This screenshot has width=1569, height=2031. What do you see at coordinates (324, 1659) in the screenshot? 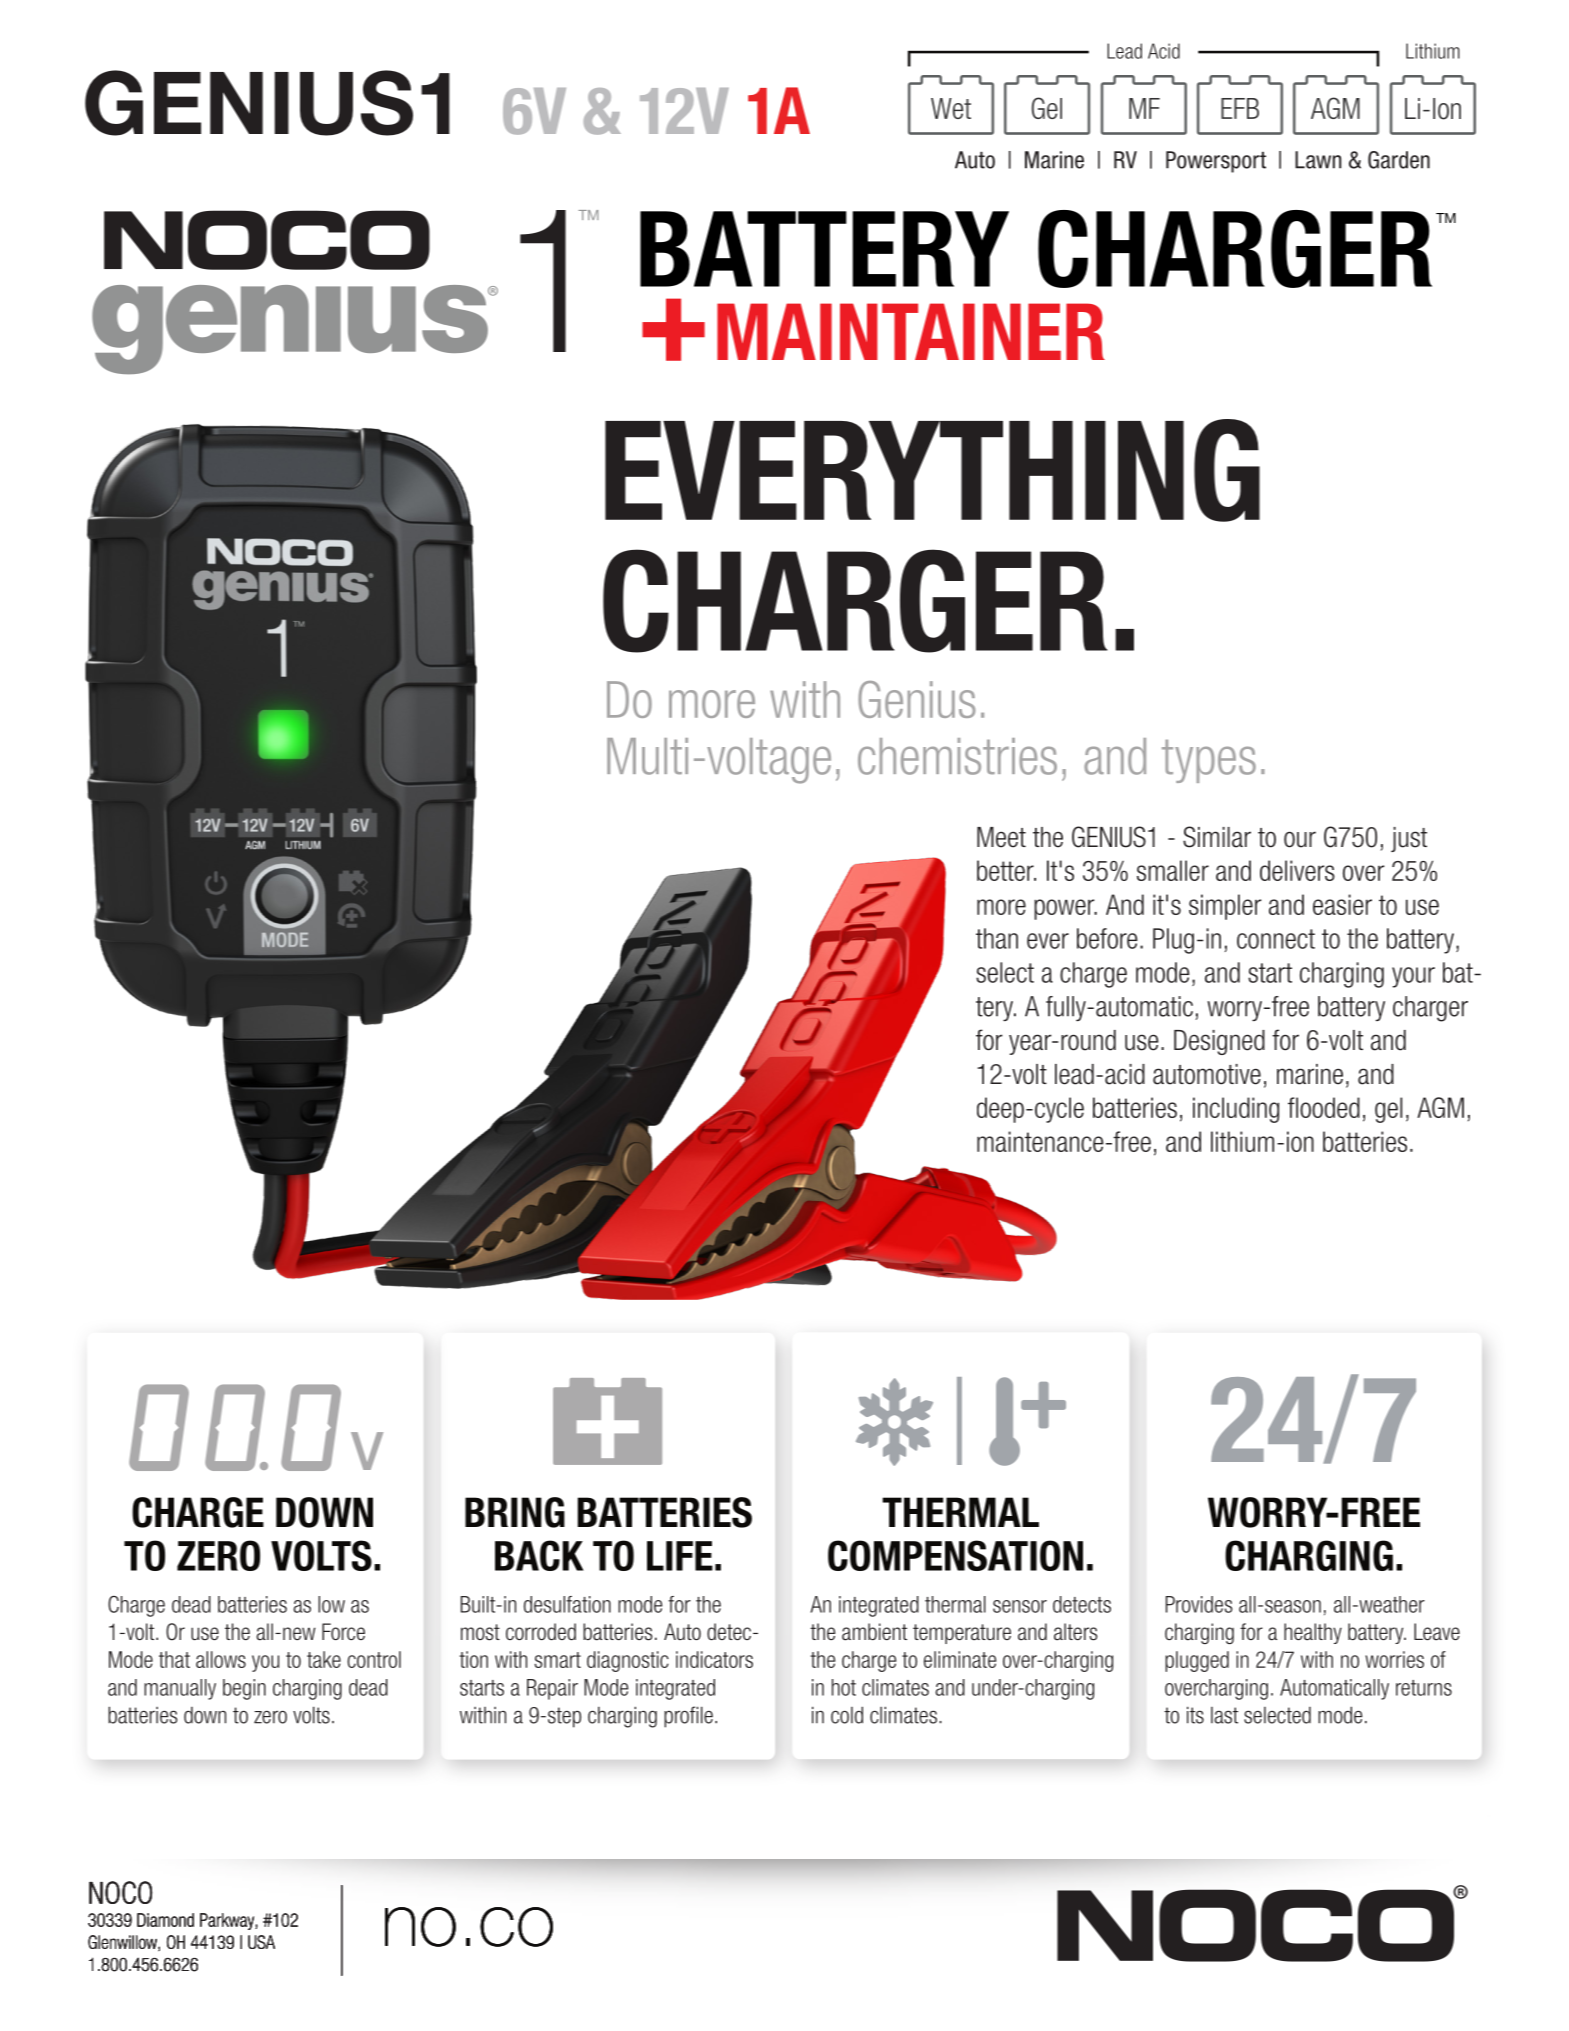
I see `take` at bounding box center [324, 1659].
